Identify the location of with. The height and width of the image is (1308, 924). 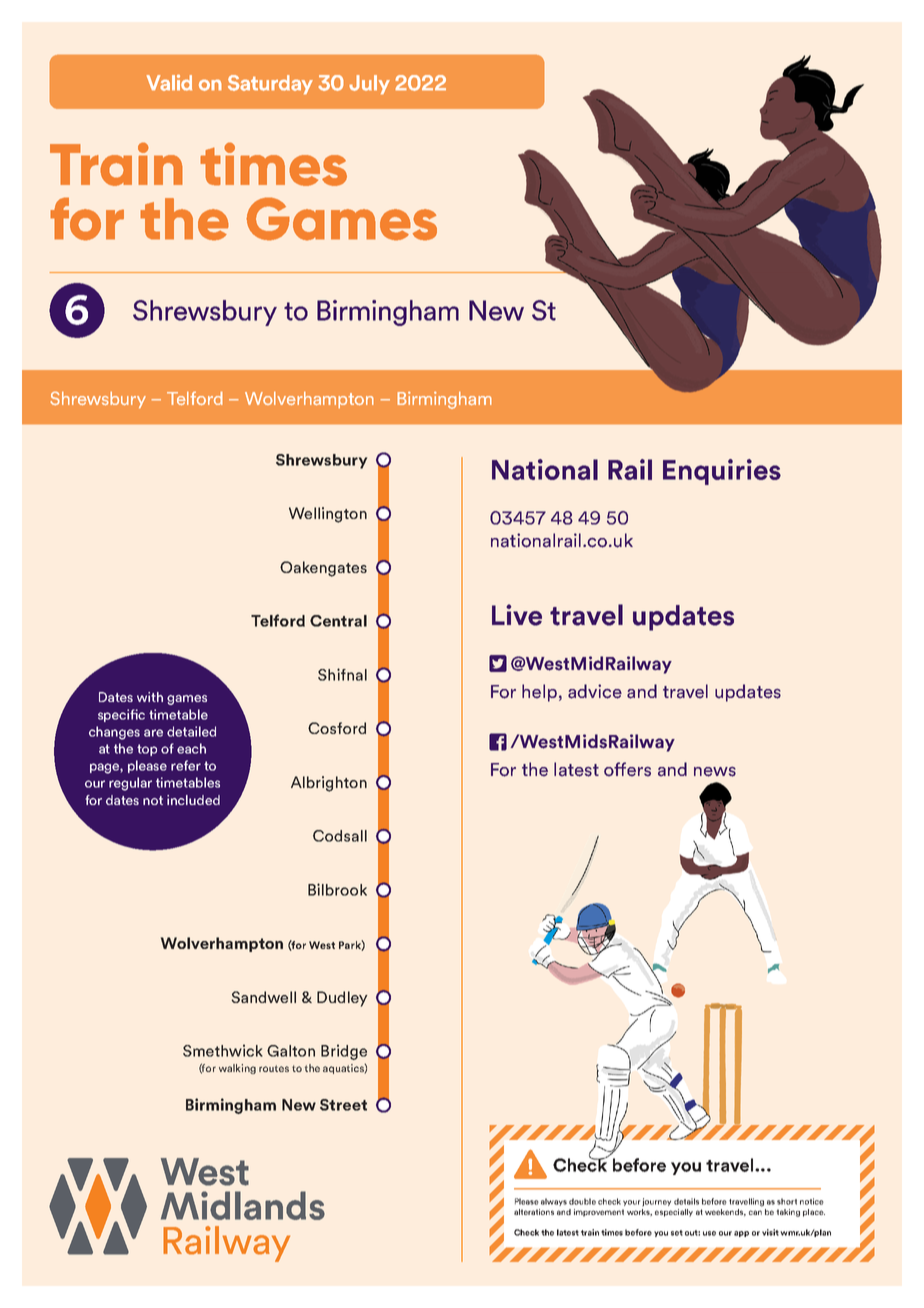
(150, 697).
